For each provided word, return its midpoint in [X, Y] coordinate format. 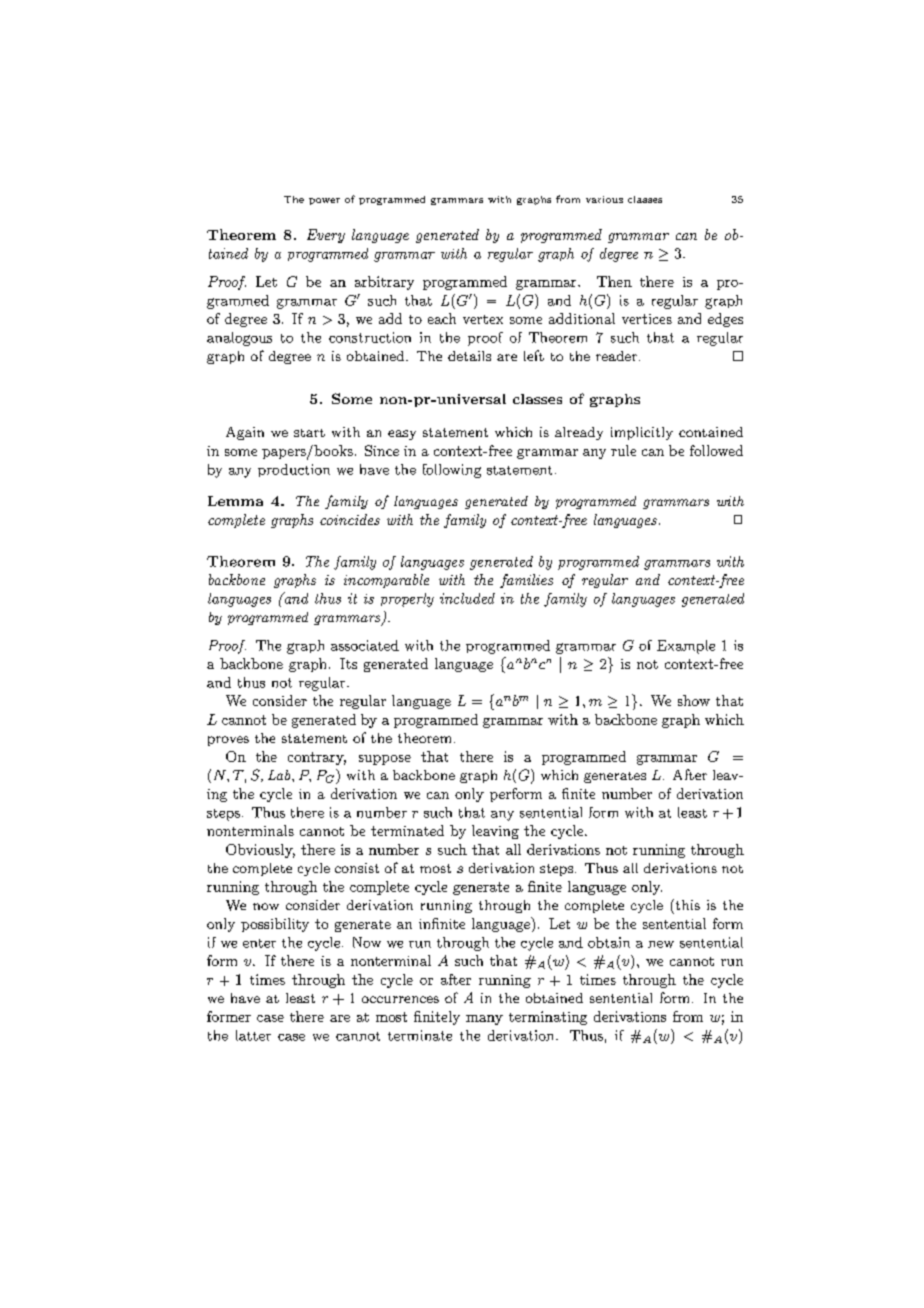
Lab [280, 775]
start [309, 433]
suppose [385, 760]
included [467, 598]
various [604, 199]
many [484, 1020]
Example [686, 647]
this [686, 904]
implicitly [642, 433]
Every [326, 236]
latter [253, 1035]
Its [348, 663]
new [661, 944]
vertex [483, 319]
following [452, 471]
